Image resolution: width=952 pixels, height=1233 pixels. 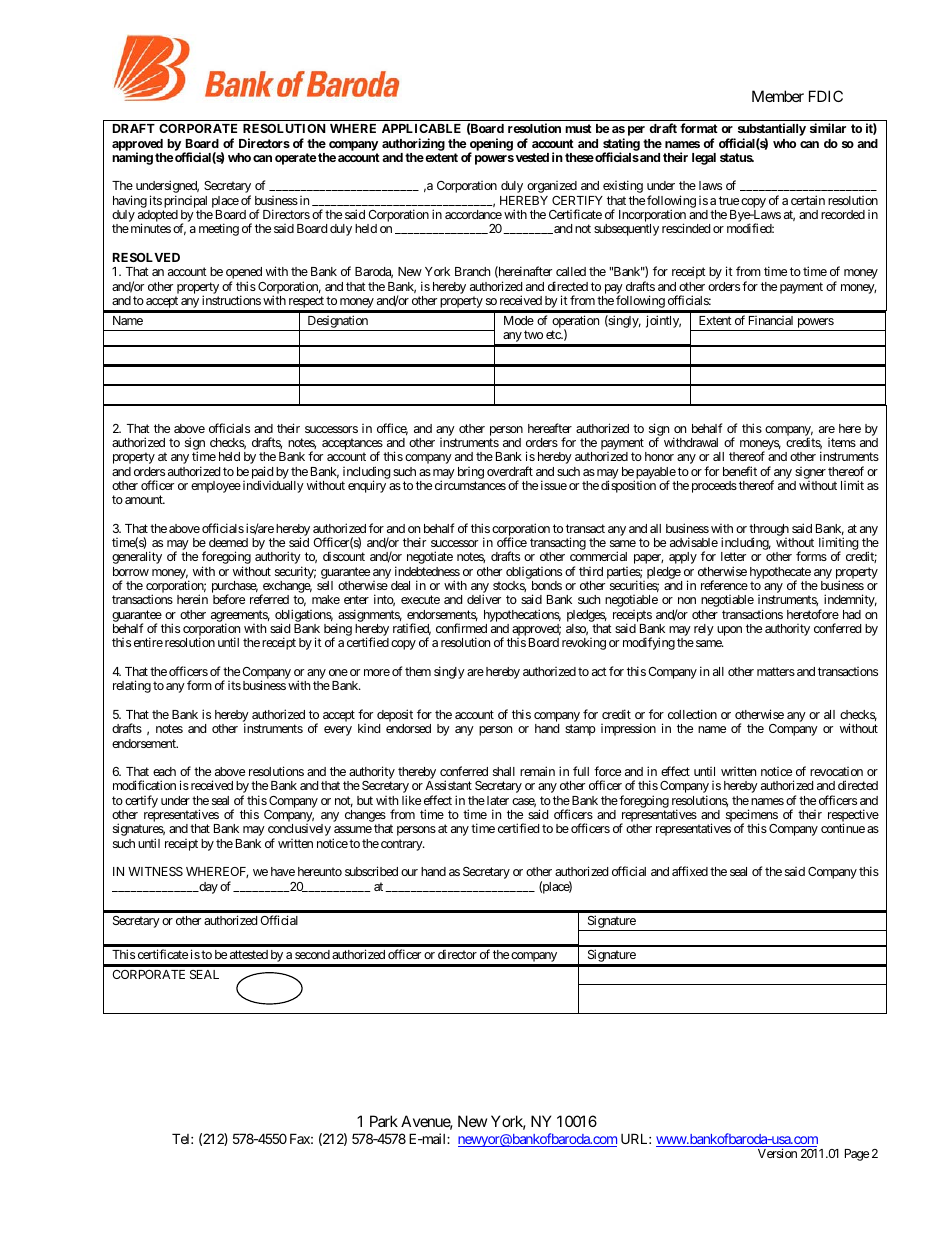 I want to click on Version, so click(x=777, y=1153).
